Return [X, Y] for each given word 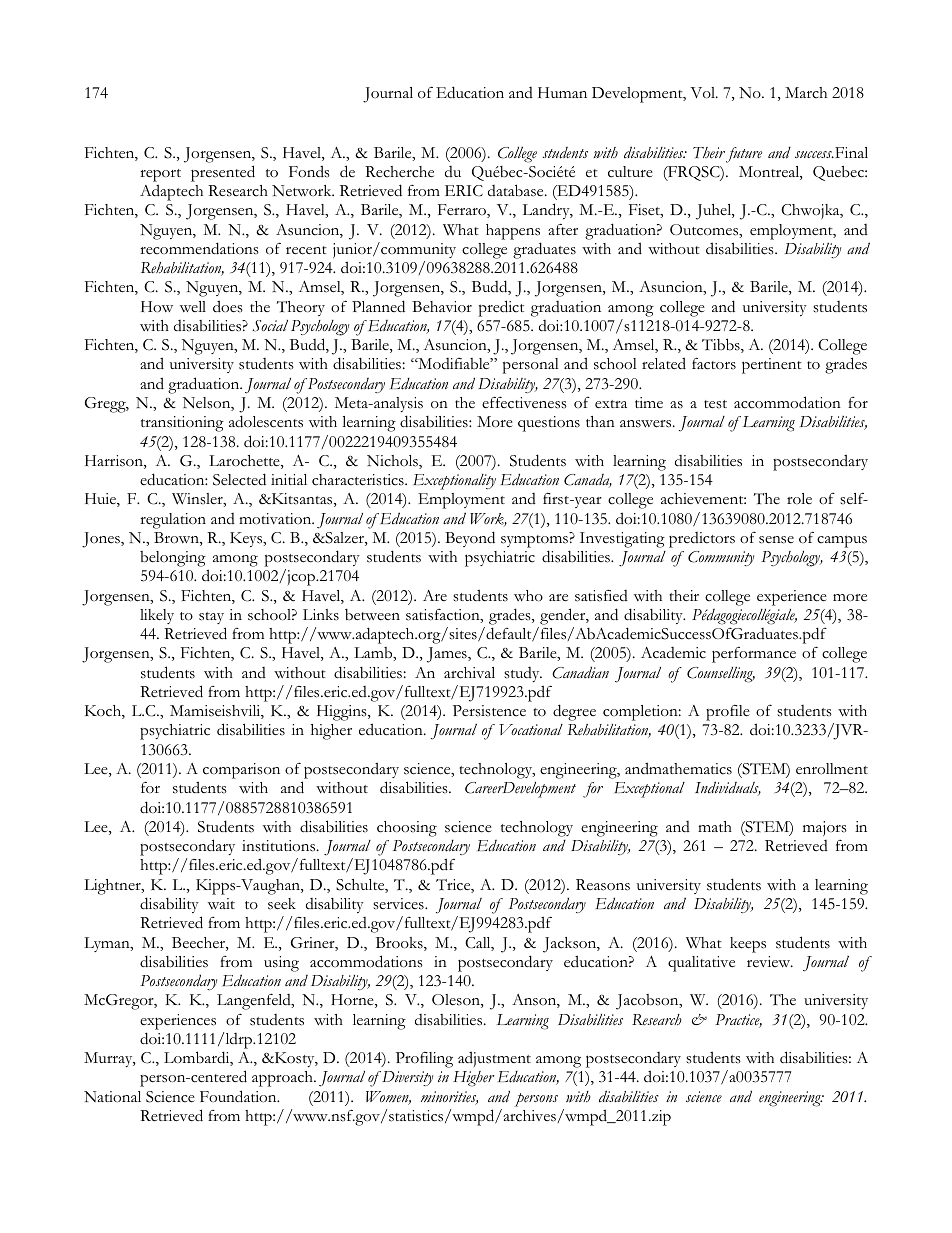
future [744, 155]
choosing [407, 829]
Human [562, 92]
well [193, 306]
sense [776, 540]
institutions [280, 846]
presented [223, 173]
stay [211, 618]
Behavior [442, 307]
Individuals [728, 788]
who [528, 596]
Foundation [239, 1096]
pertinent [772, 366]
